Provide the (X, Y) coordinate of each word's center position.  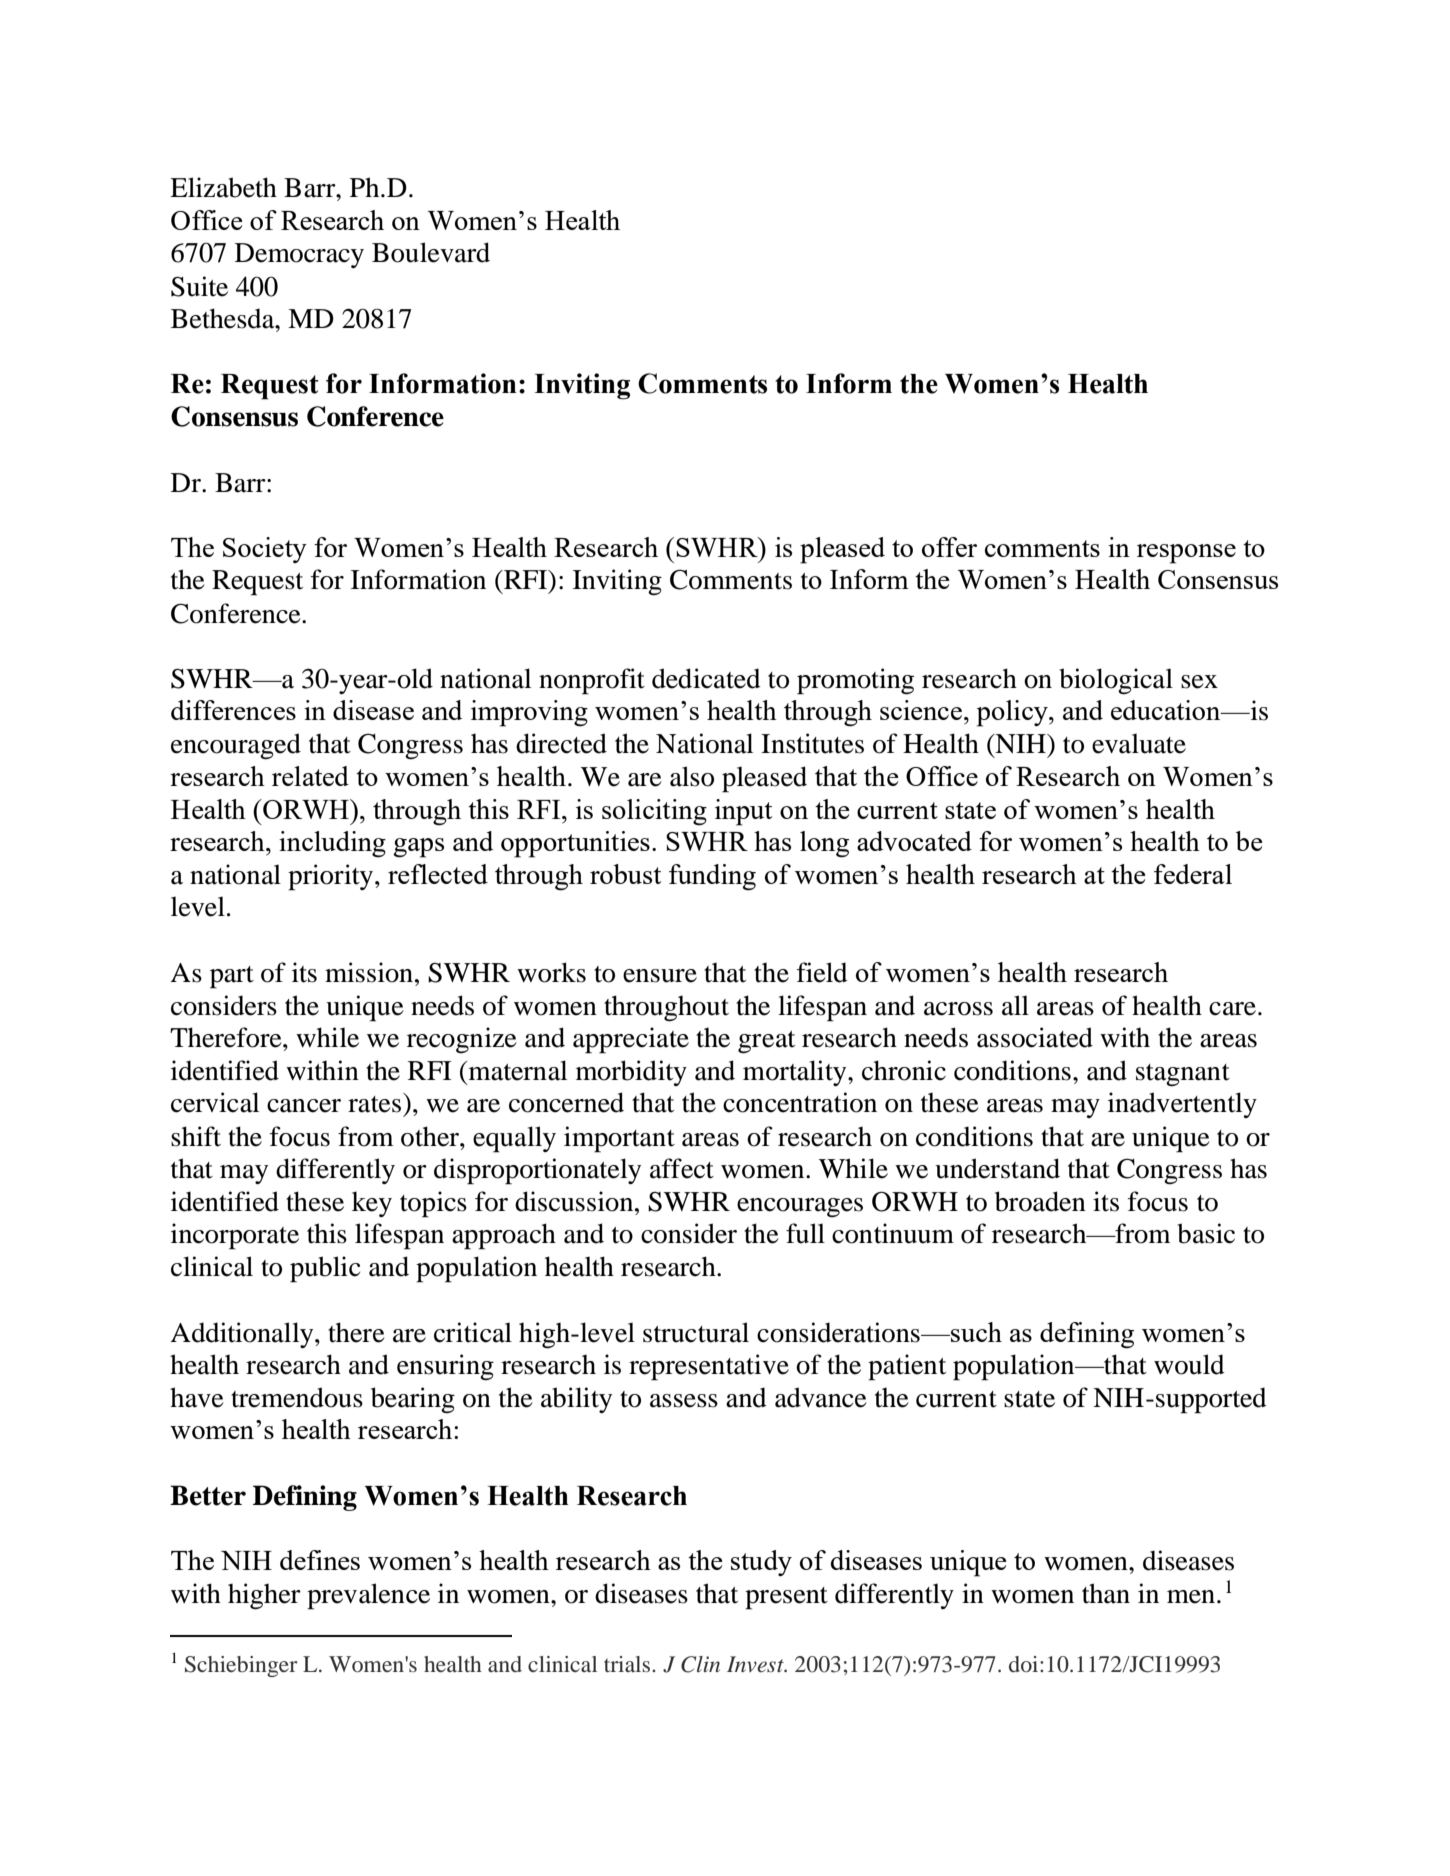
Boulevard (431, 252)
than (1106, 1593)
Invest (756, 1664)
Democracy (299, 255)
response (1186, 554)
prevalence (368, 1596)
